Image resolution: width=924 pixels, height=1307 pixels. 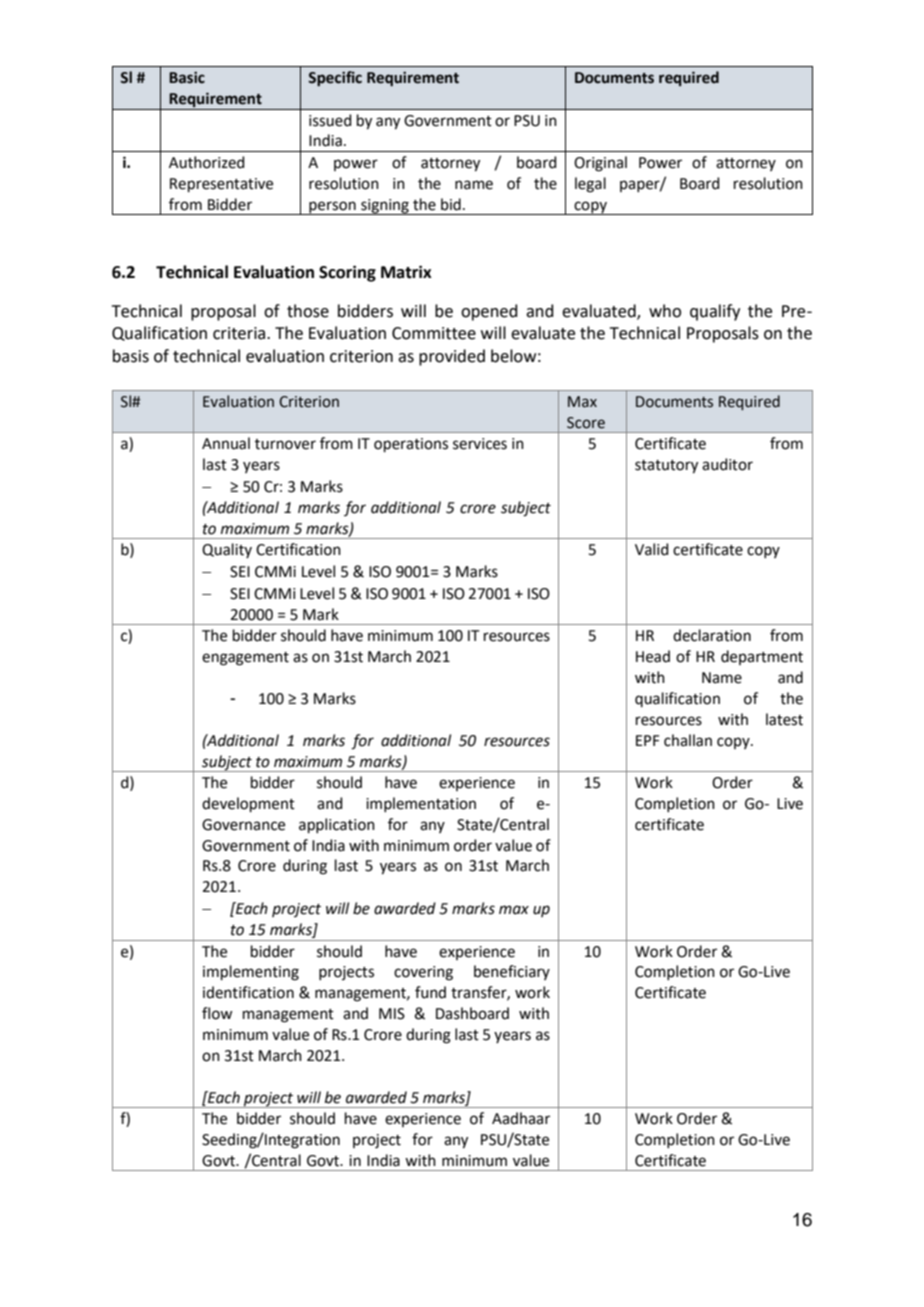 What do you see at coordinates (335, 78) in the document?
I see `Specific` at bounding box center [335, 78].
